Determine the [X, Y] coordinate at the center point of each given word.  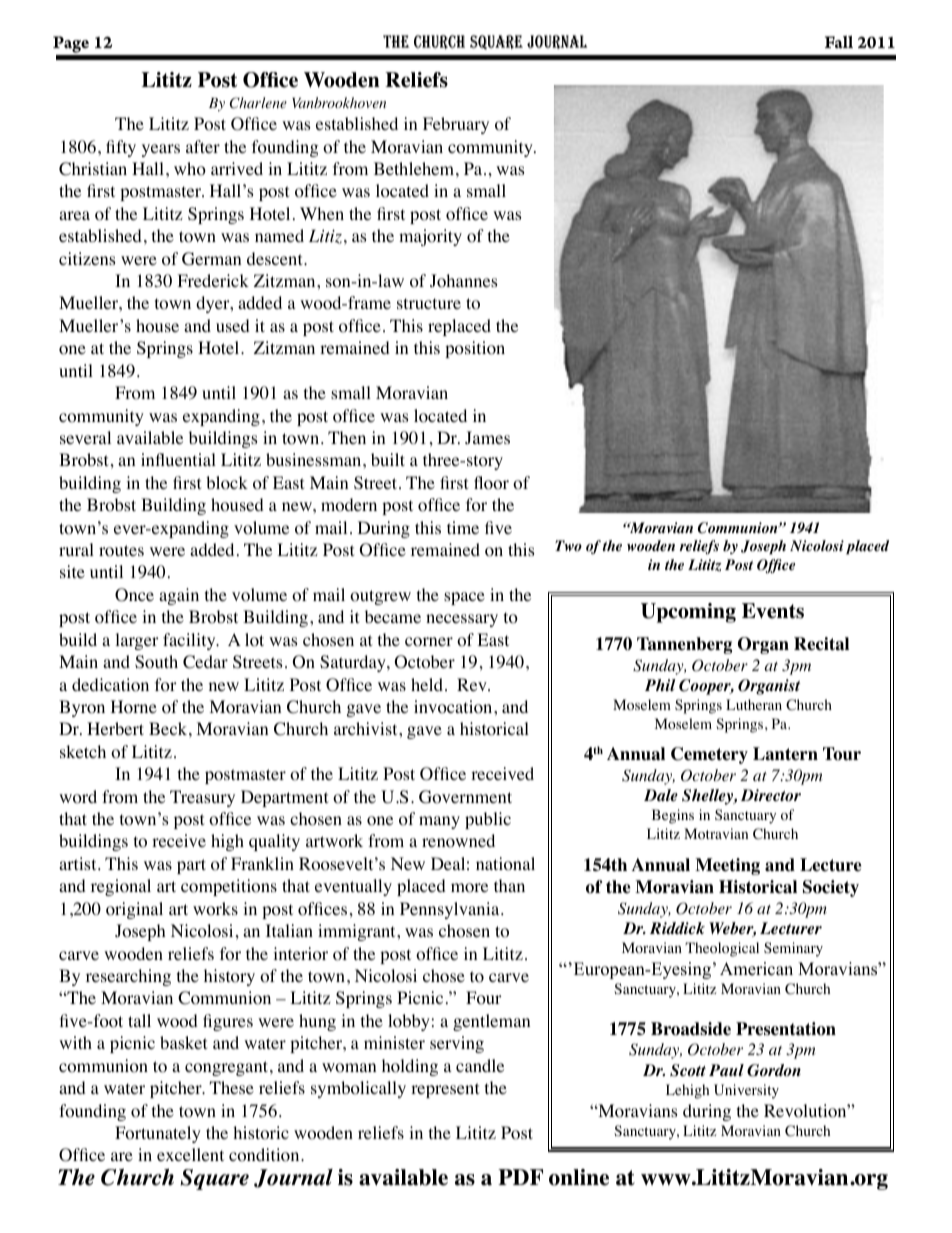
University [746, 1091]
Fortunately [158, 1134]
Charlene [258, 103]
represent [445, 1090]
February [456, 125]
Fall [839, 42]
